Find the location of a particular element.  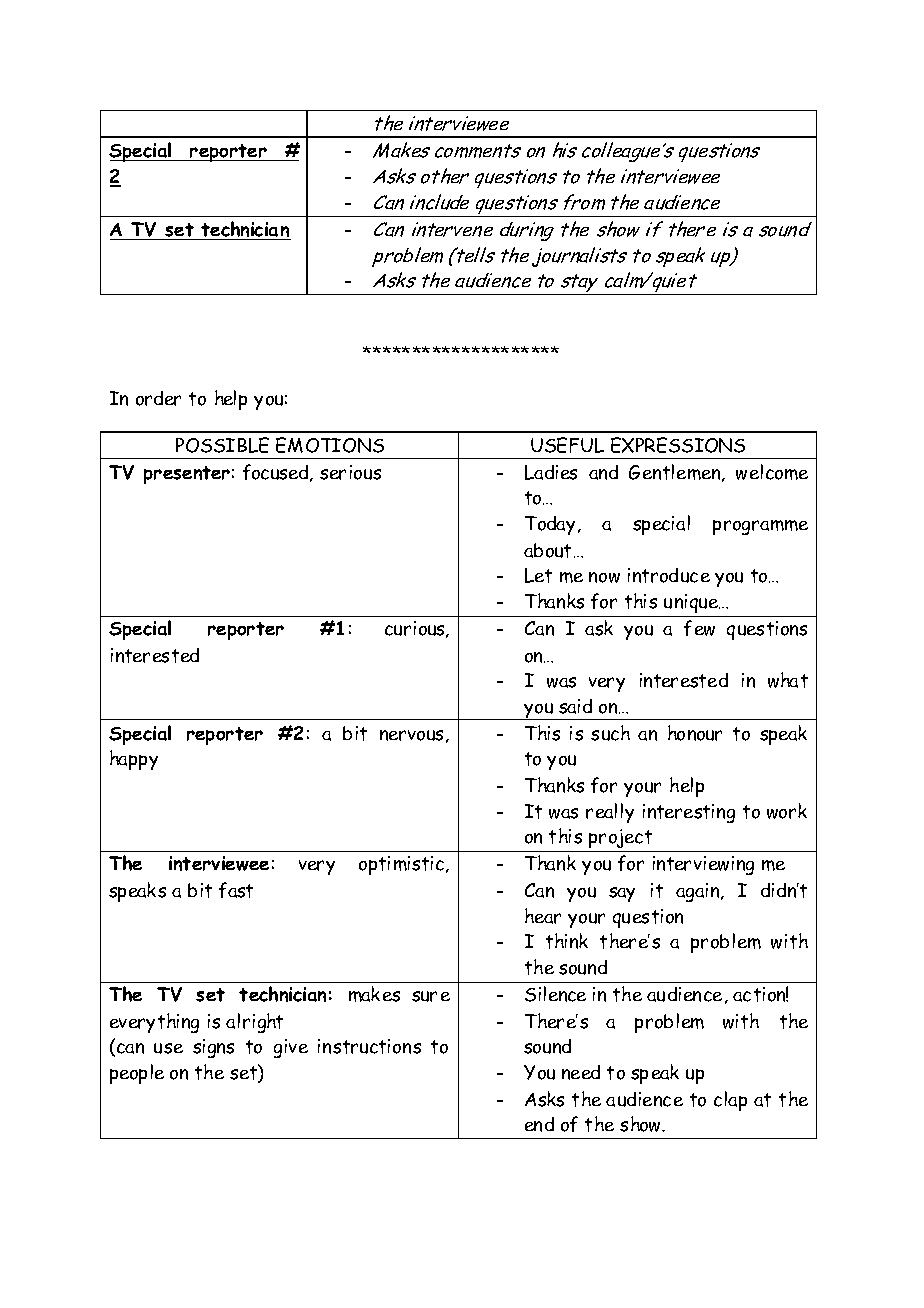

POSSIBLE is located at coordinates (222, 445).
